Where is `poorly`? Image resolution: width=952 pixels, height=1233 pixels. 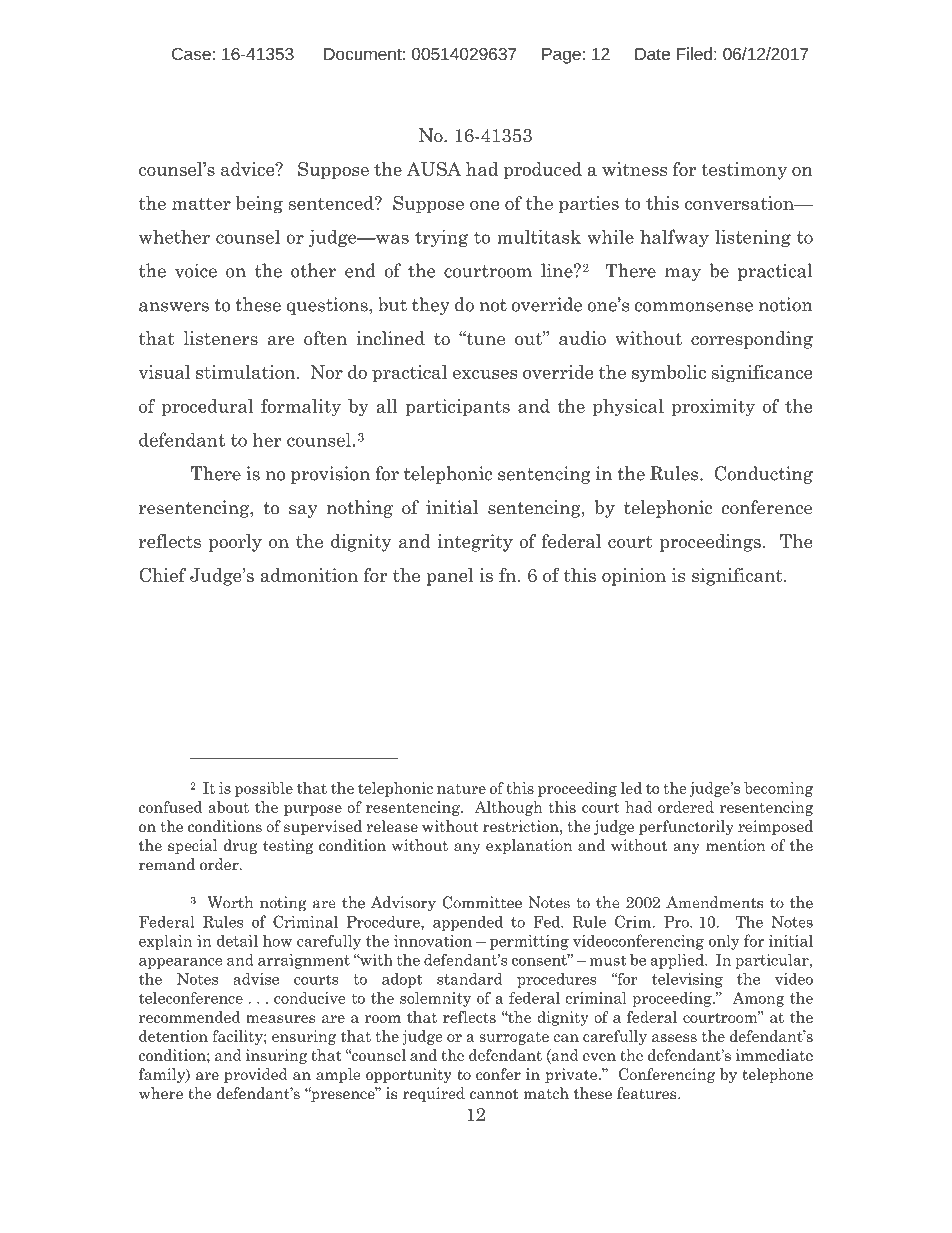 poorly is located at coordinates (235, 543).
